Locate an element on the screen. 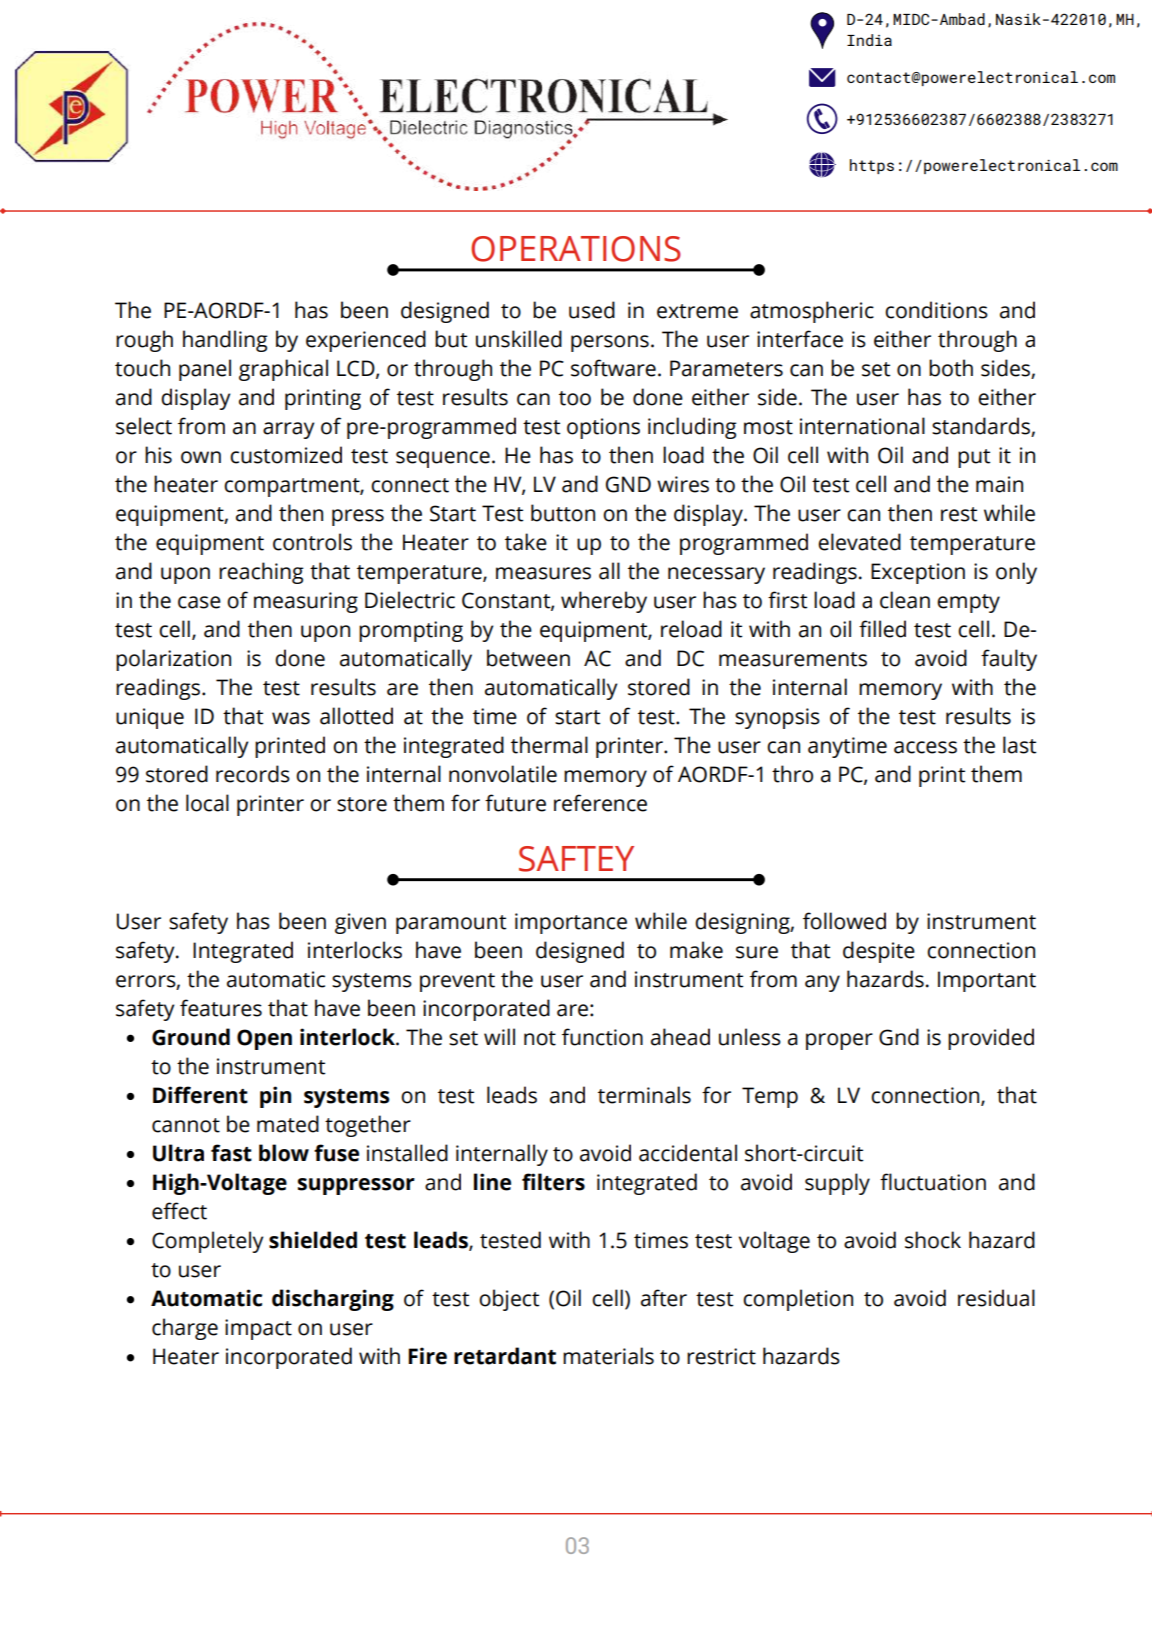  access is located at coordinates (925, 747).
